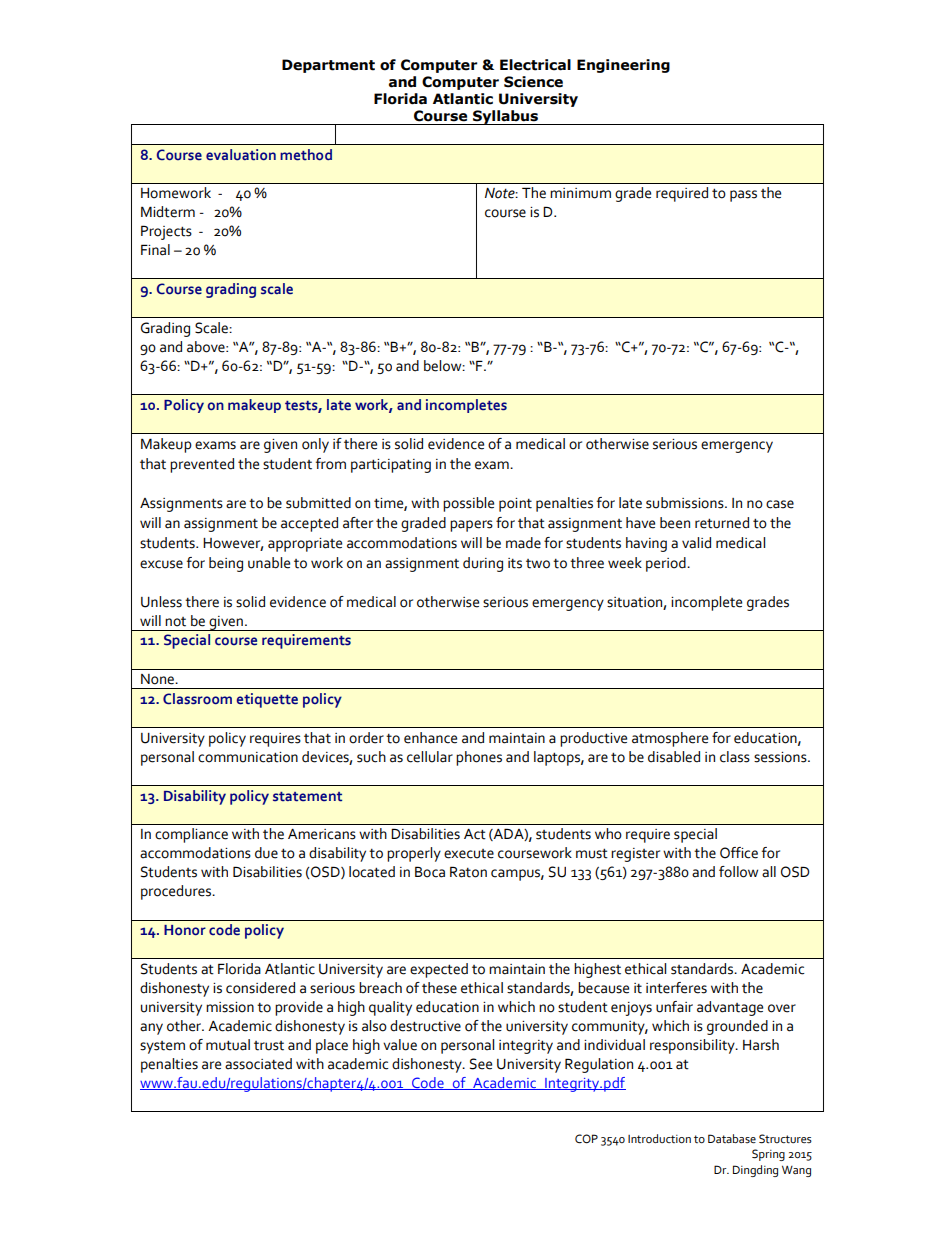 Image resolution: width=952 pixels, height=1233 pixels. What do you see at coordinates (481, 1064) in the screenshot?
I see `See` at bounding box center [481, 1064].
